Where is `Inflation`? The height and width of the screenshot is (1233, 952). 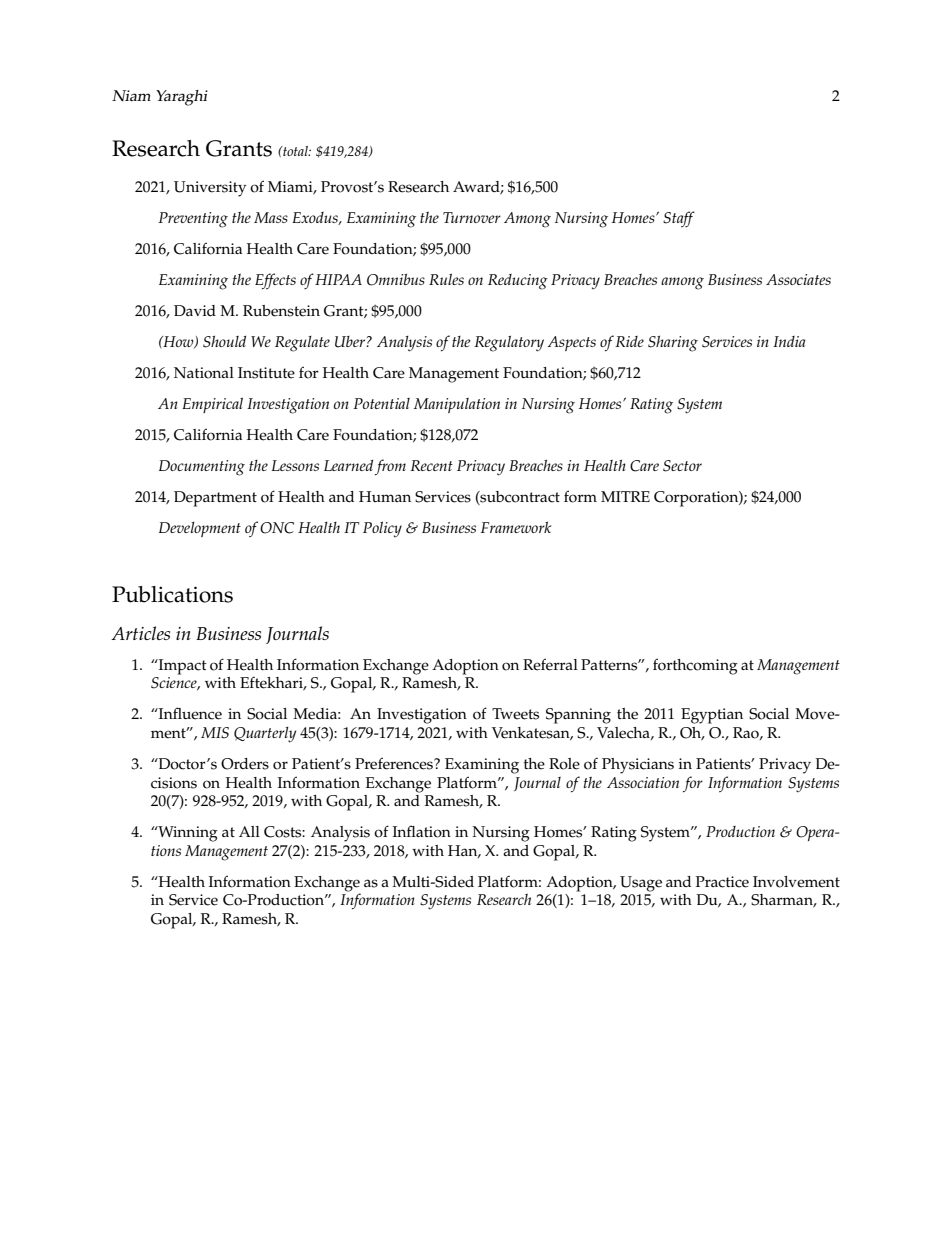 Inflation is located at coordinates (422, 831).
